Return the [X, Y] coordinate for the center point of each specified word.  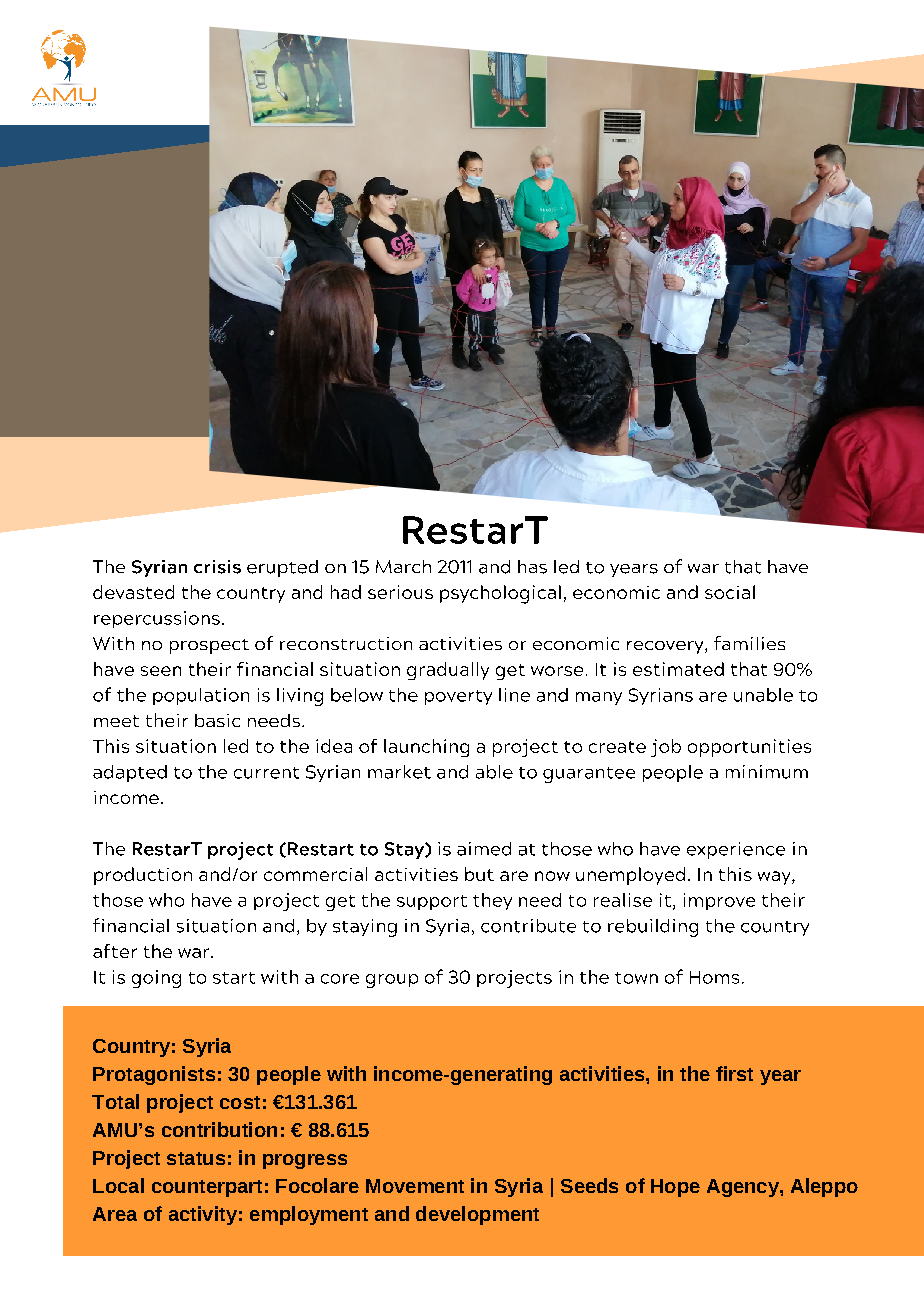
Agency [744, 1188]
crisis [217, 567]
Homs [714, 977]
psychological [500, 594]
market [399, 772]
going [156, 979]
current [266, 773]
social [730, 592]
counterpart [207, 1188]
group [392, 981]
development [477, 1215]
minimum [767, 772]
